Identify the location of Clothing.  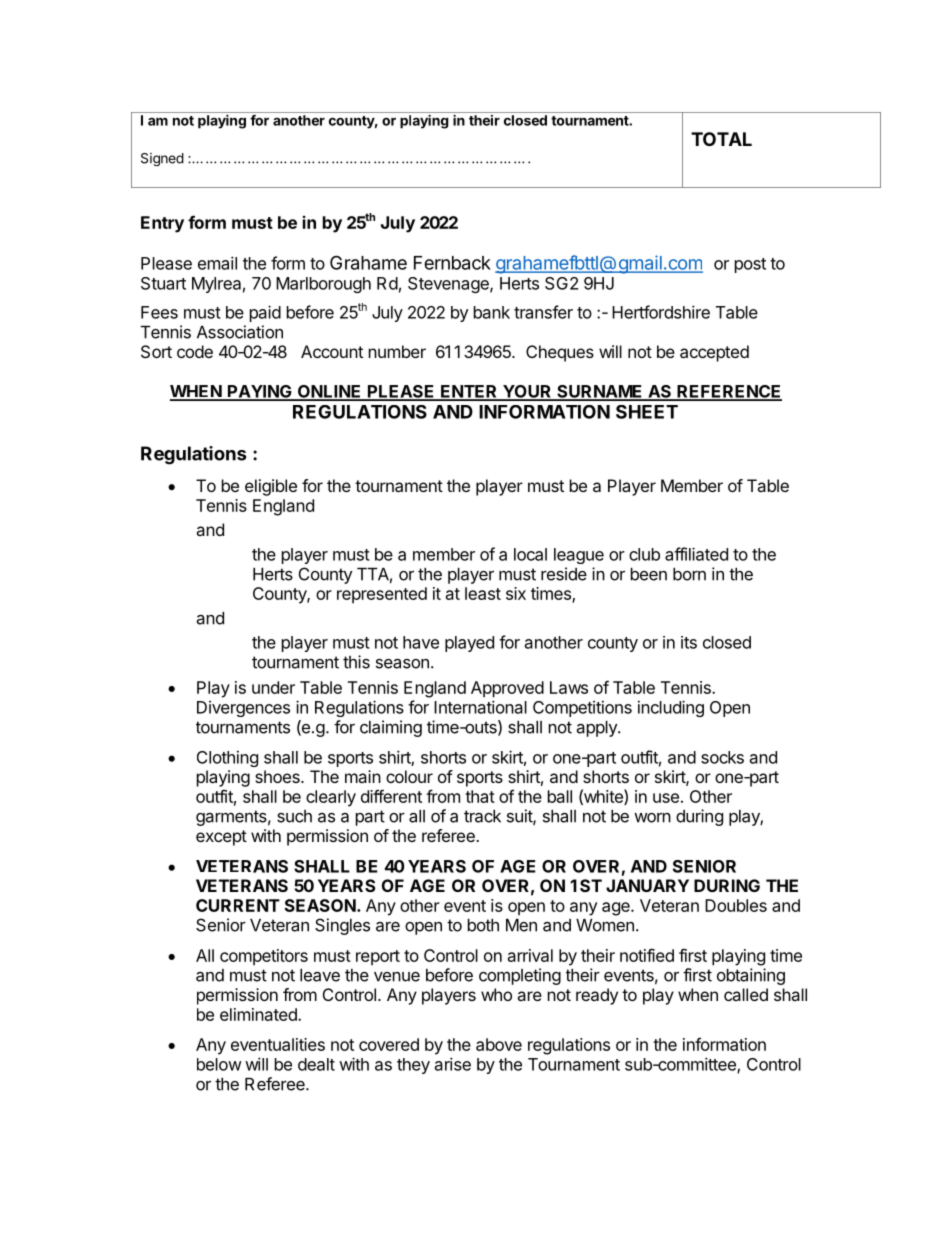
(227, 758).
